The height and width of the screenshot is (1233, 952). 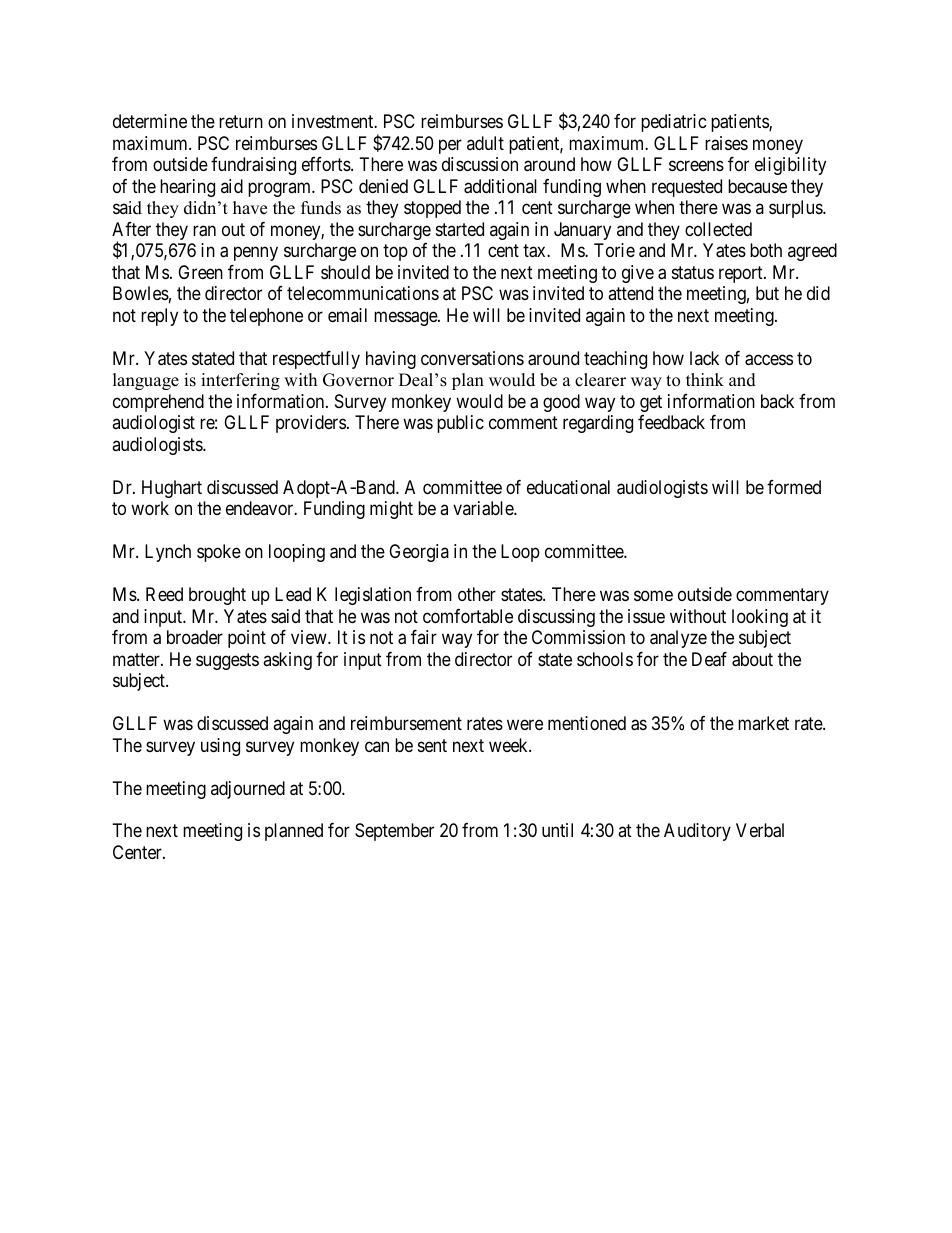 What do you see at coordinates (394, 832) in the screenshot?
I see `September` at bounding box center [394, 832].
